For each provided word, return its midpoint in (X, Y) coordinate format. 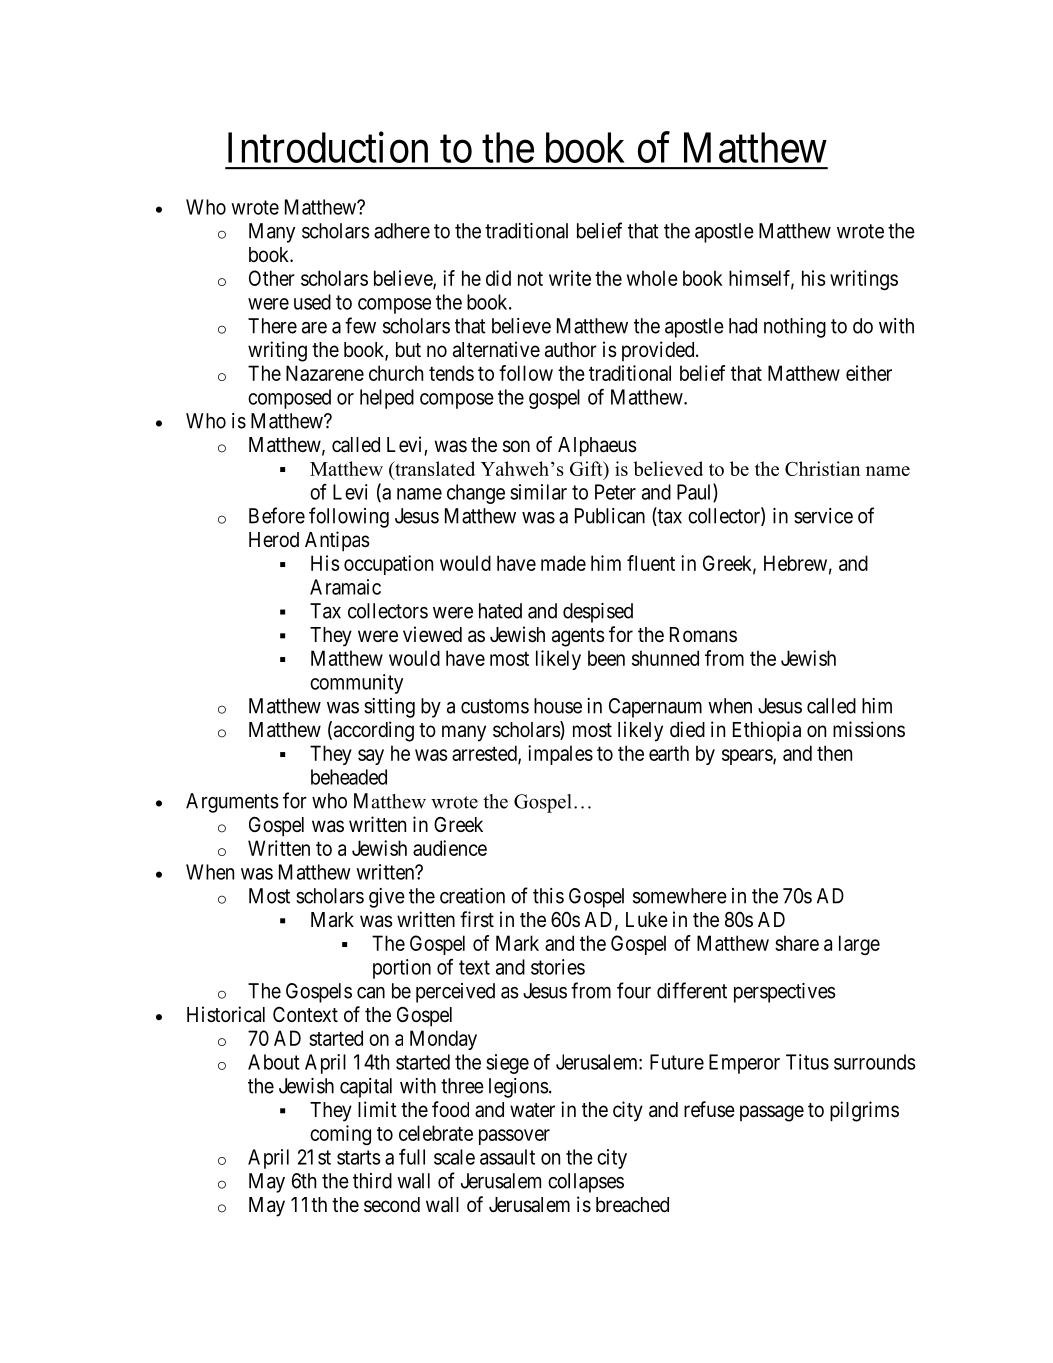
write (570, 278)
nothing (795, 328)
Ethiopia (767, 731)
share (797, 943)
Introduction (328, 147)
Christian (822, 468)
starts (359, 1157)
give (387, 898)
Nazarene (325, 373)
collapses (586, 1183)
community (356, 684)
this (548, 896)
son (516, 446)
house (558, 706)
